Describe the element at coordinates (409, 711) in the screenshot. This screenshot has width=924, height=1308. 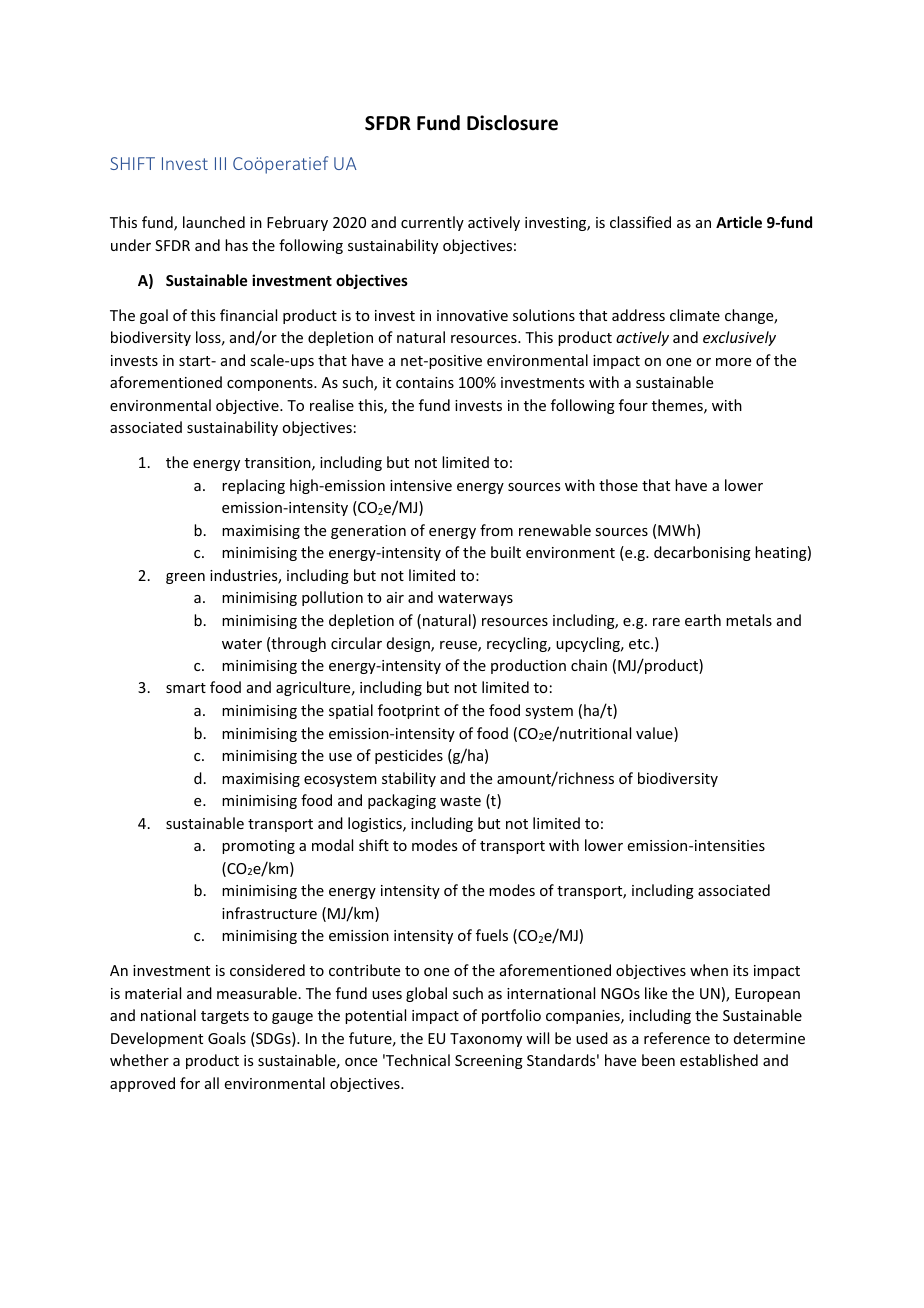
I see `footprint` at that location.
